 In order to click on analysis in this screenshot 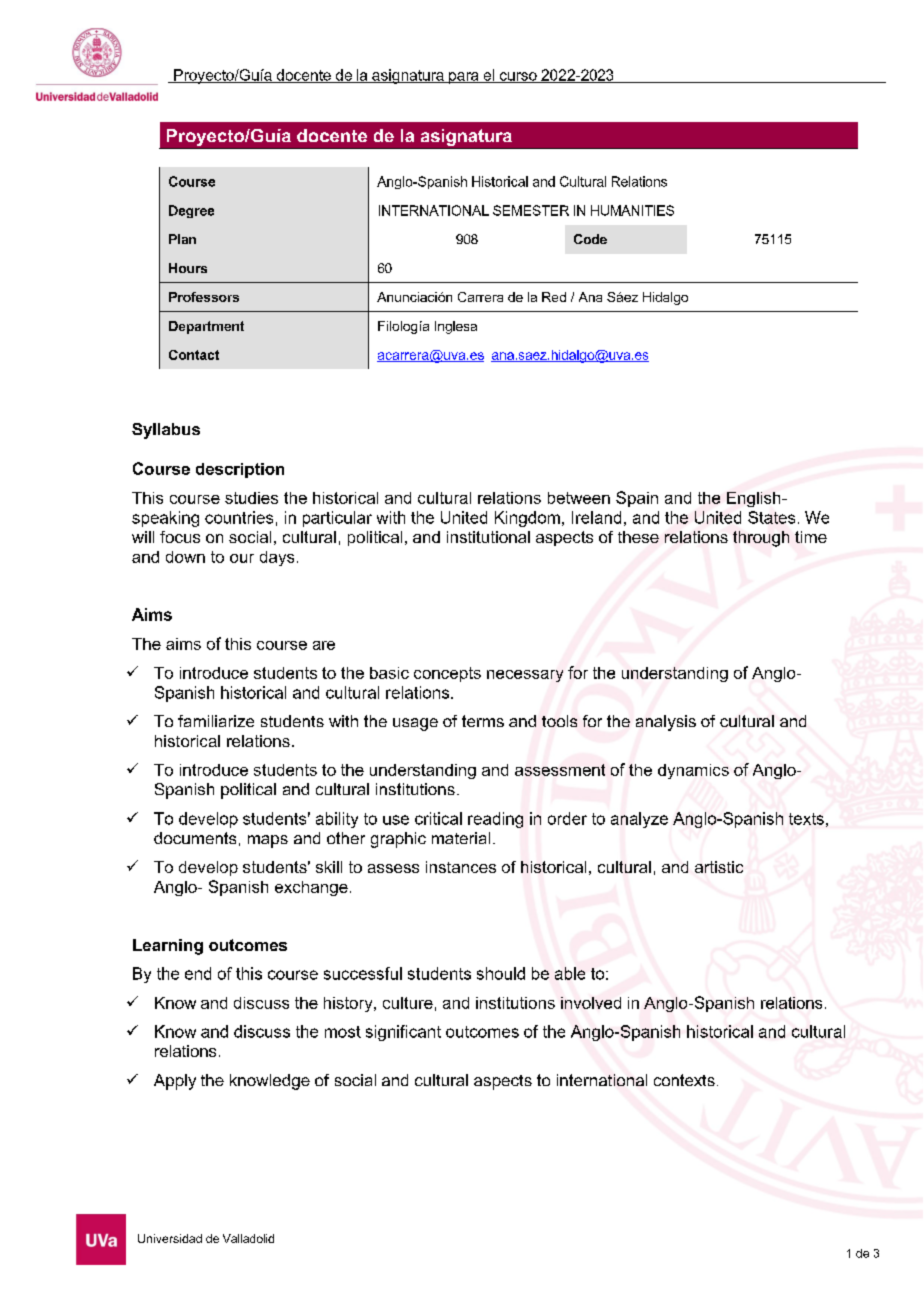, I will do `click(666, 723)`.
